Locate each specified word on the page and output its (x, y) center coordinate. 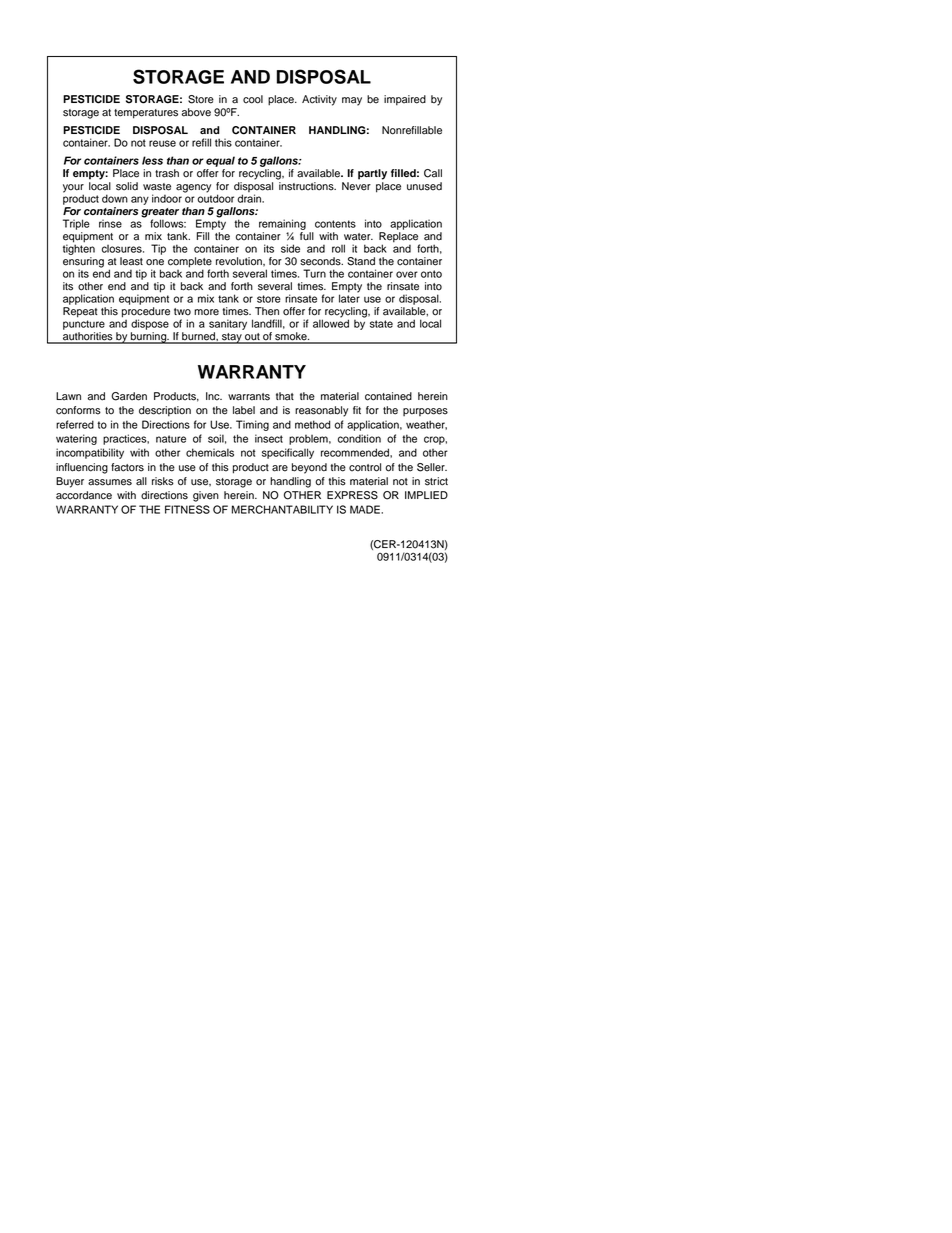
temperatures (146, 114)
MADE (366, 509)
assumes (110, 482)
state (381, 324)
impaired (405, 100)
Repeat (80, 312)
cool (253, 99)
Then (267, 311)
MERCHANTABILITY (282, 509)
